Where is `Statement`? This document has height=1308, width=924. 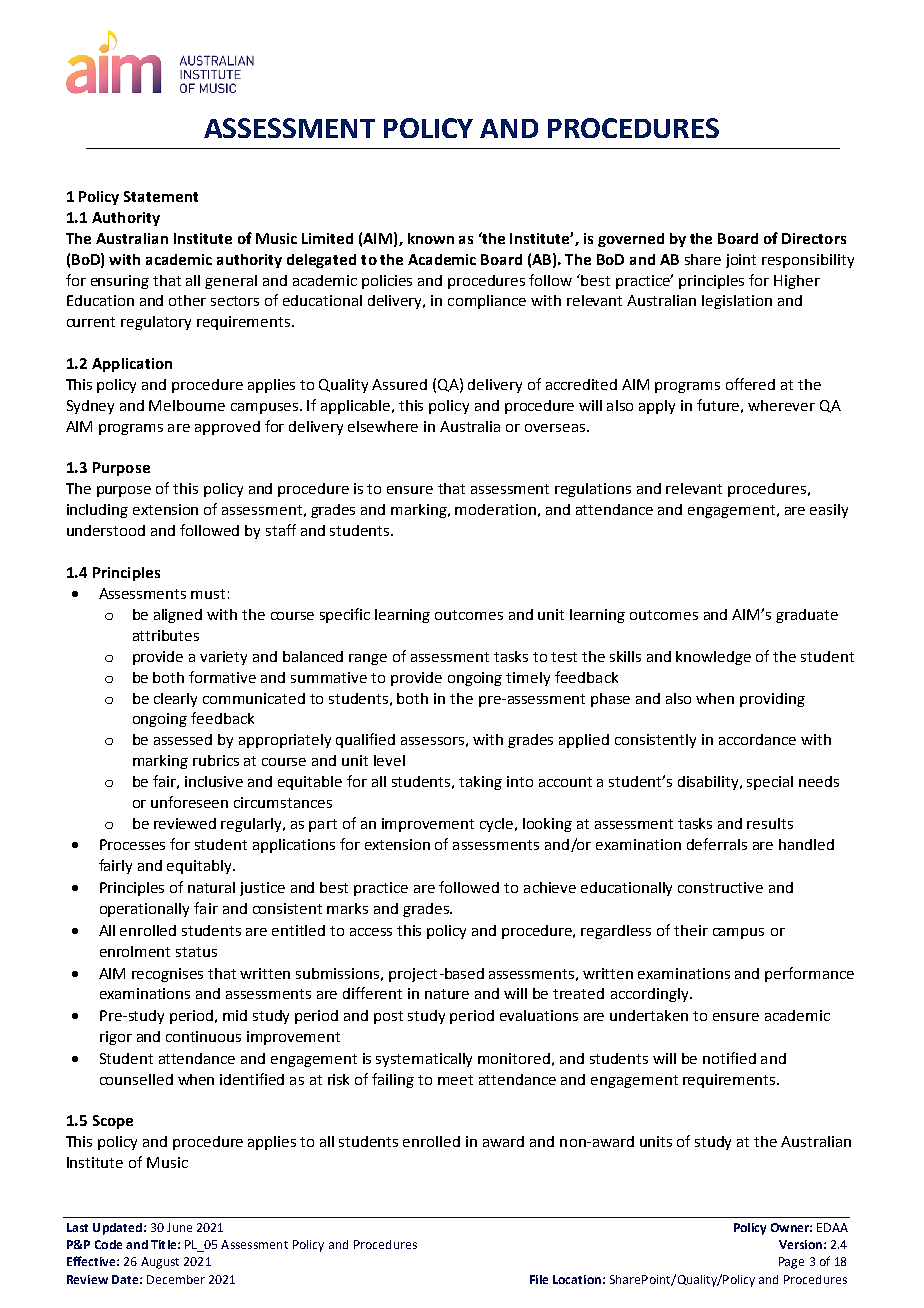 Statement is located at coordinates (161, 196).
